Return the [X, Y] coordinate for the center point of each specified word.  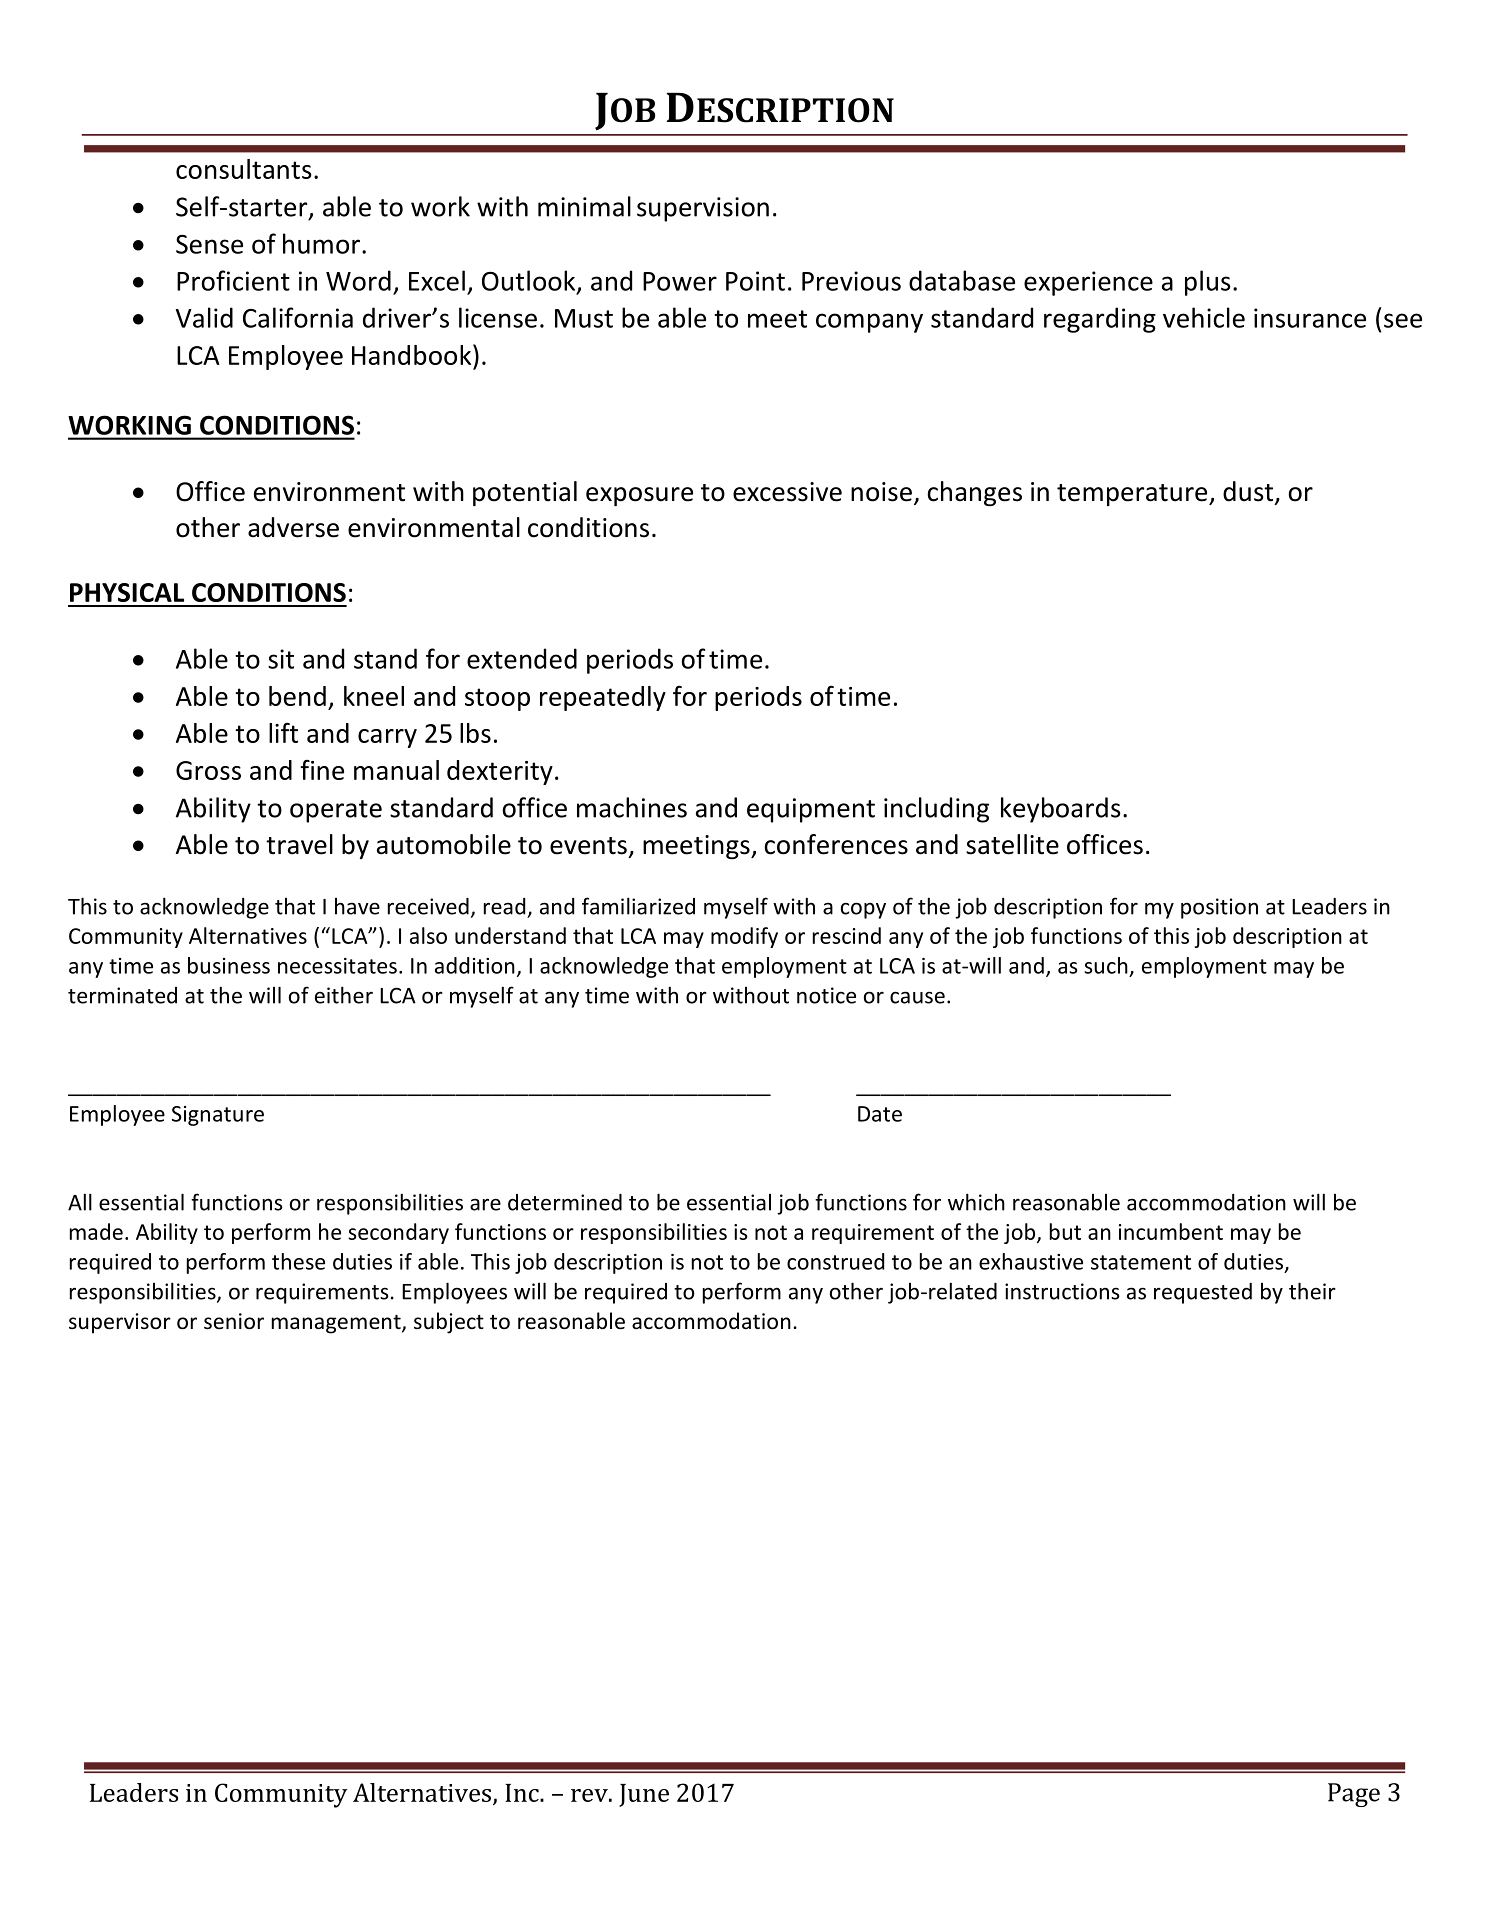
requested [1203, 1293]
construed [835, 1261]
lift [283, 732]
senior [234, 1321]
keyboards [1061, 810]
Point [755, 281]
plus [1208, 283]
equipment [811, 810]
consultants [244, 169]
